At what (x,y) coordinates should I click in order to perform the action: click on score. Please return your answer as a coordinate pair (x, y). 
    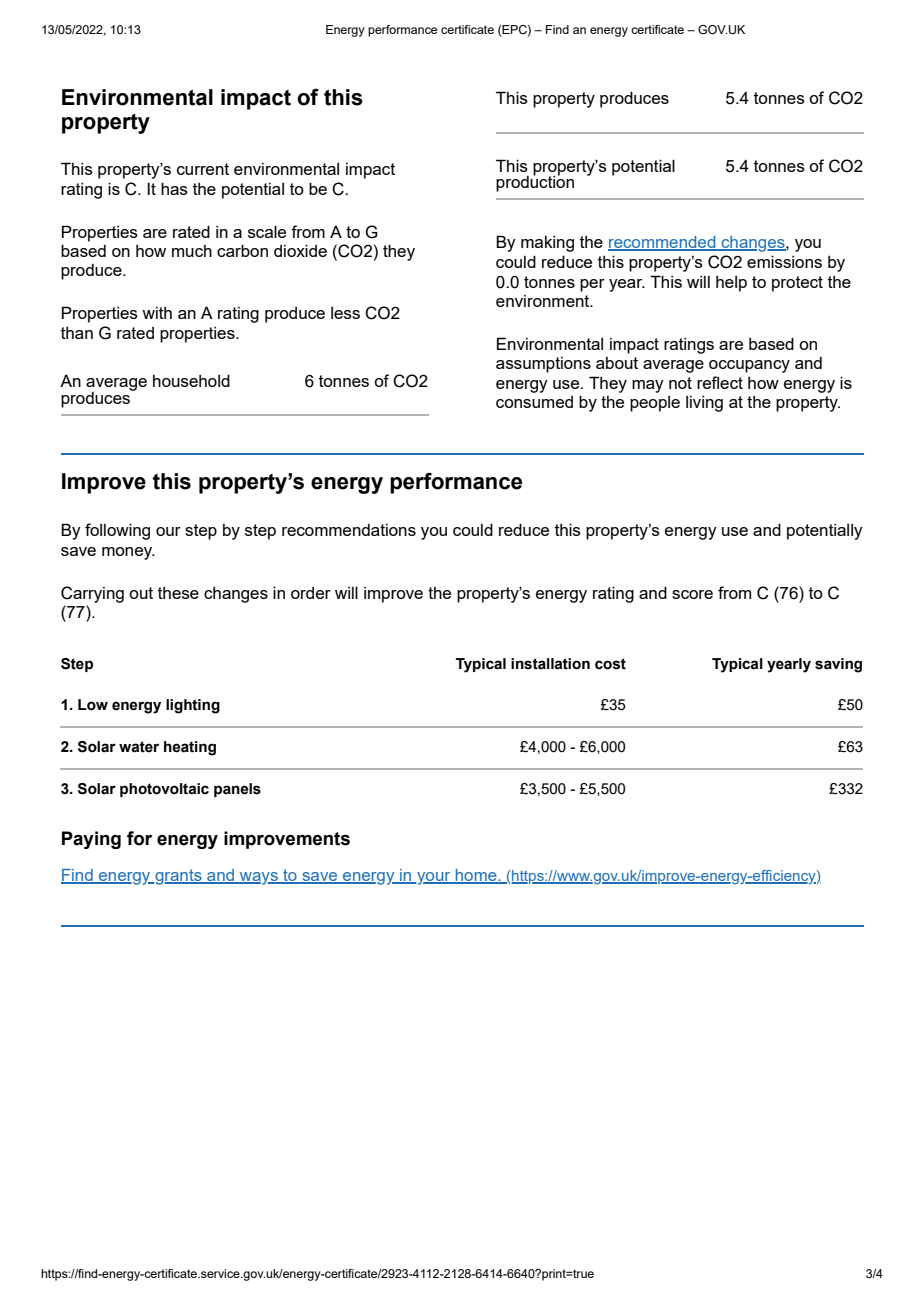
    Looking at the image, I should click on (692, 594).
